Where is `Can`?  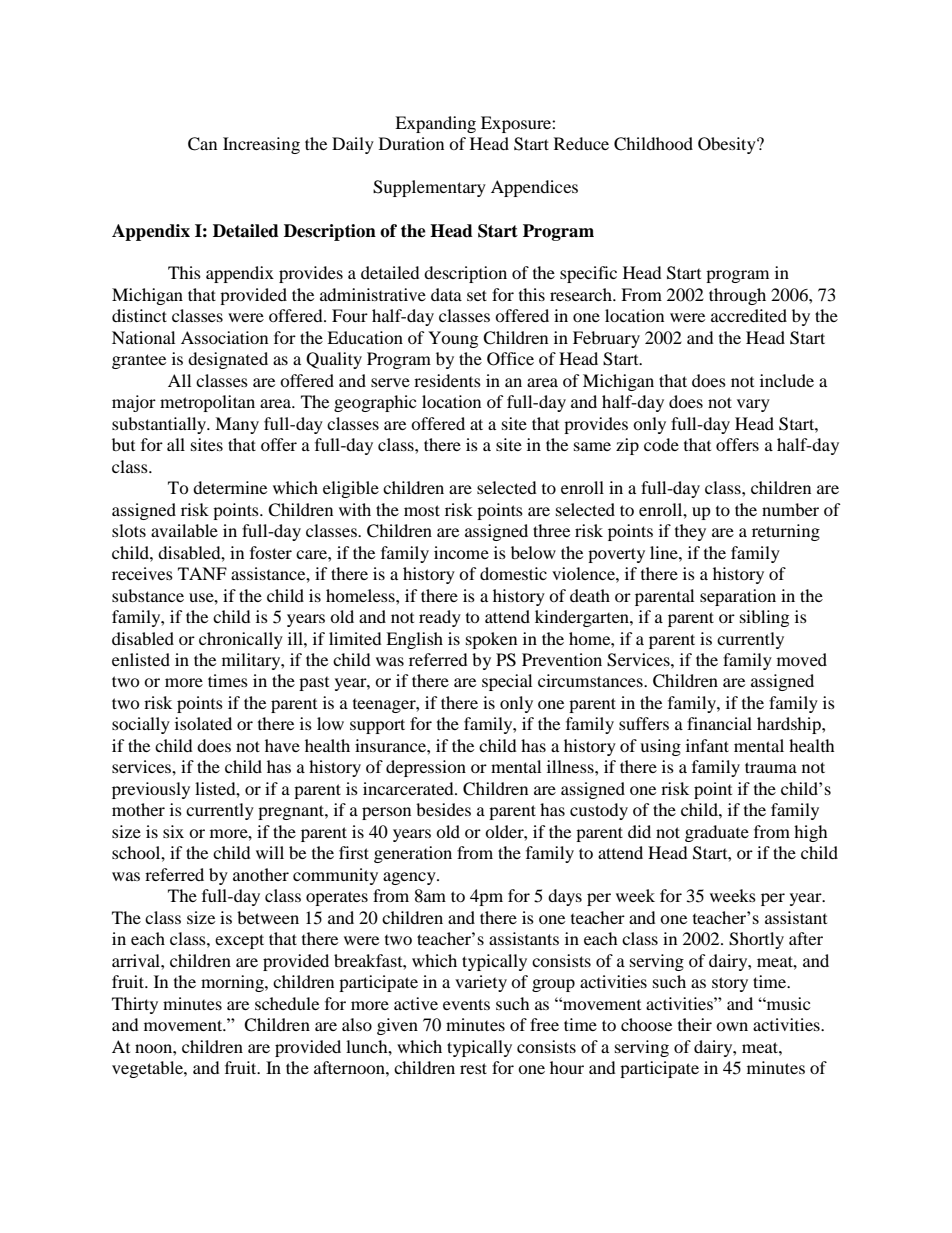
Can is located at coordinates (202, 144).
